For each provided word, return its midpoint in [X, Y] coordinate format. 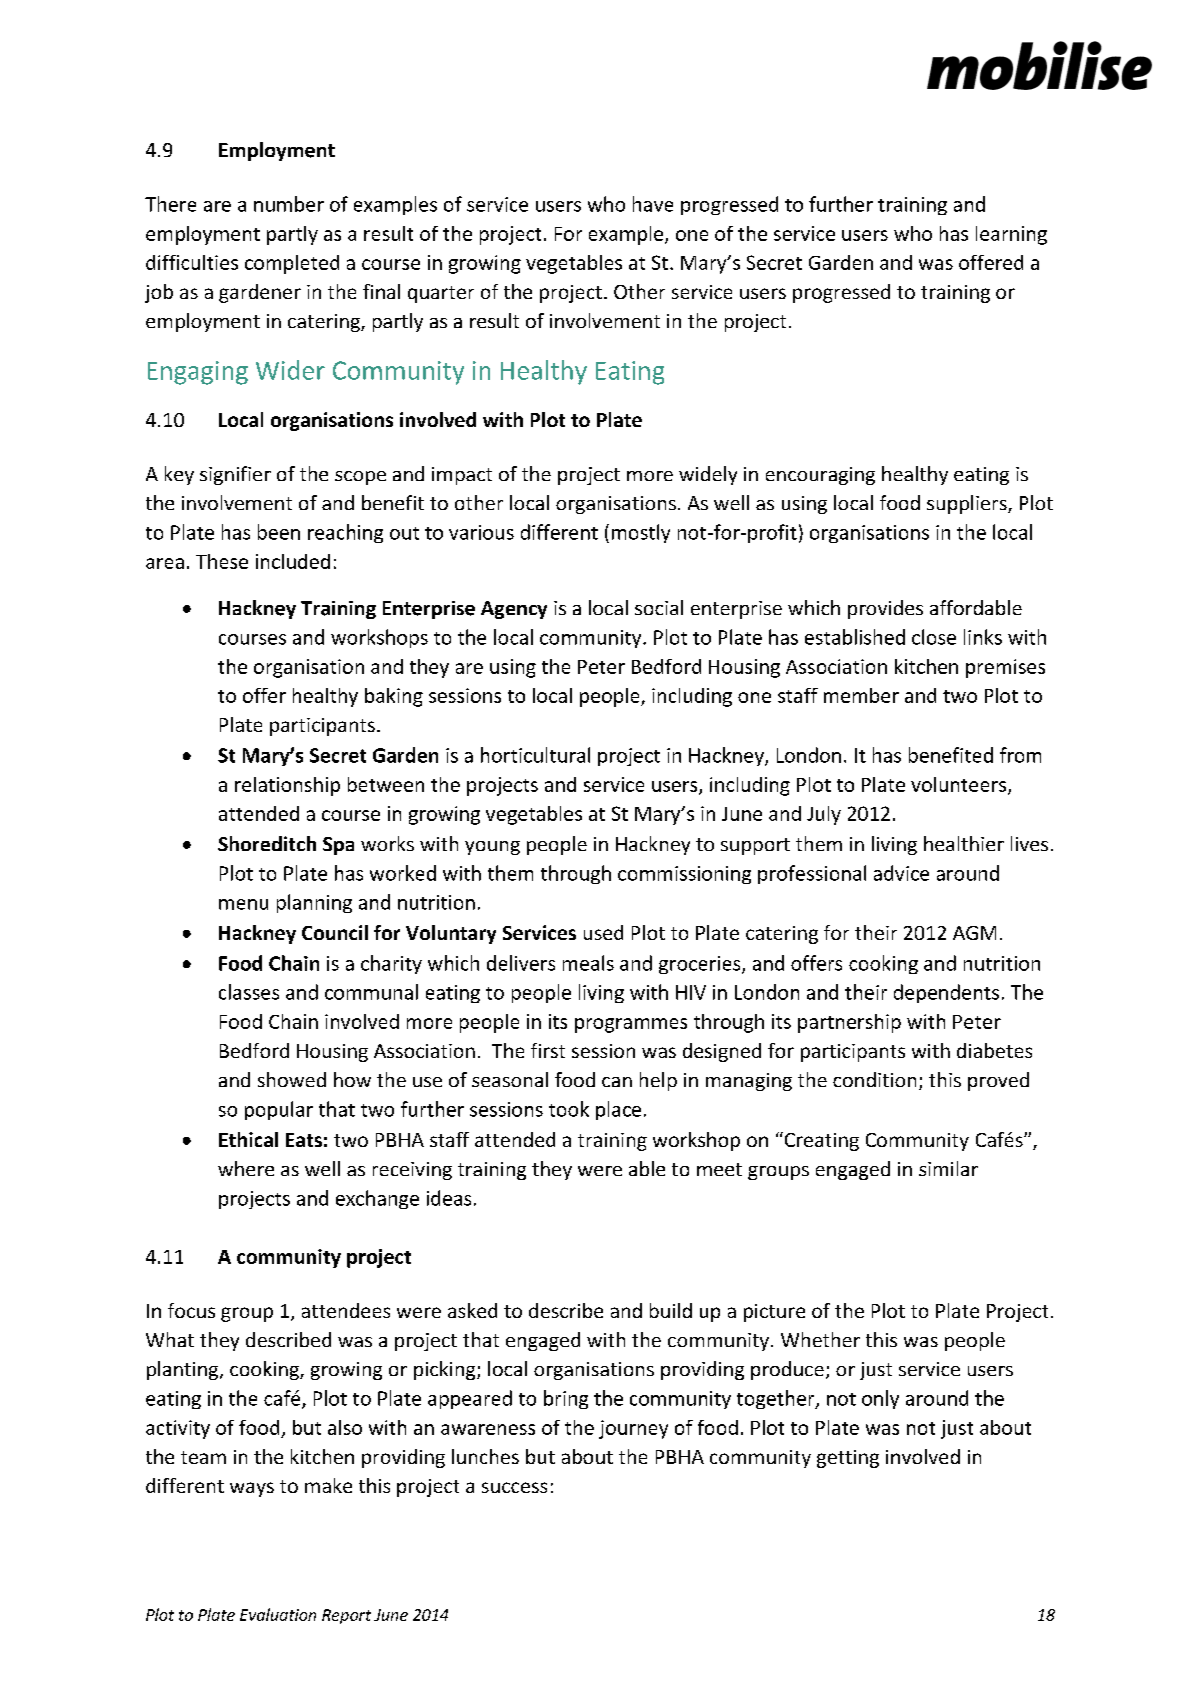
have [653, 204]
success [514, 1487]
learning [1011, 235]
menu [243, 904]
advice [901, 873]
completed [292, 264]
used [603, 932]
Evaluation [278, 1614]
